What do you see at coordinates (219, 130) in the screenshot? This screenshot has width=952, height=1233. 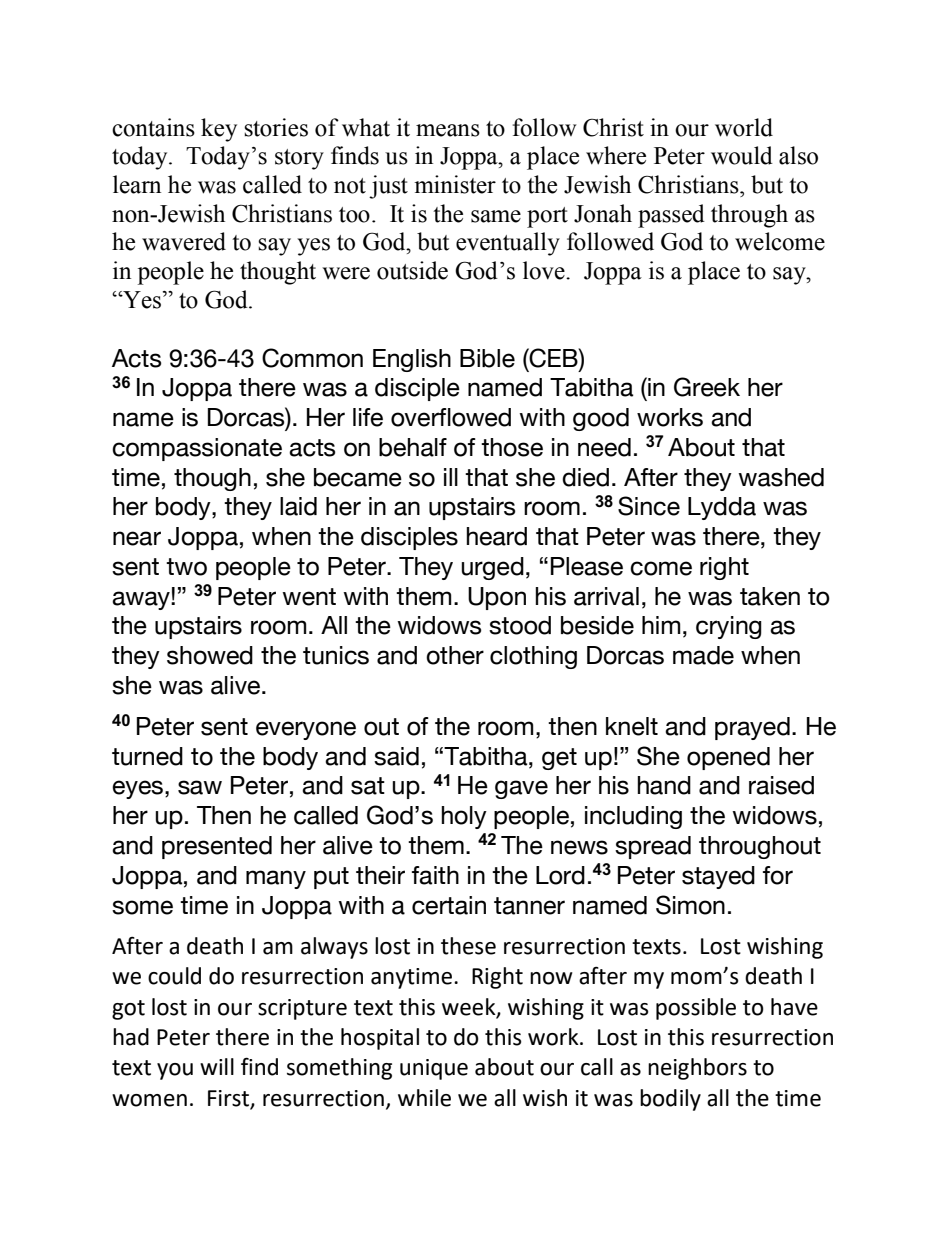 I see `key` at bounding box center [219, 130].
